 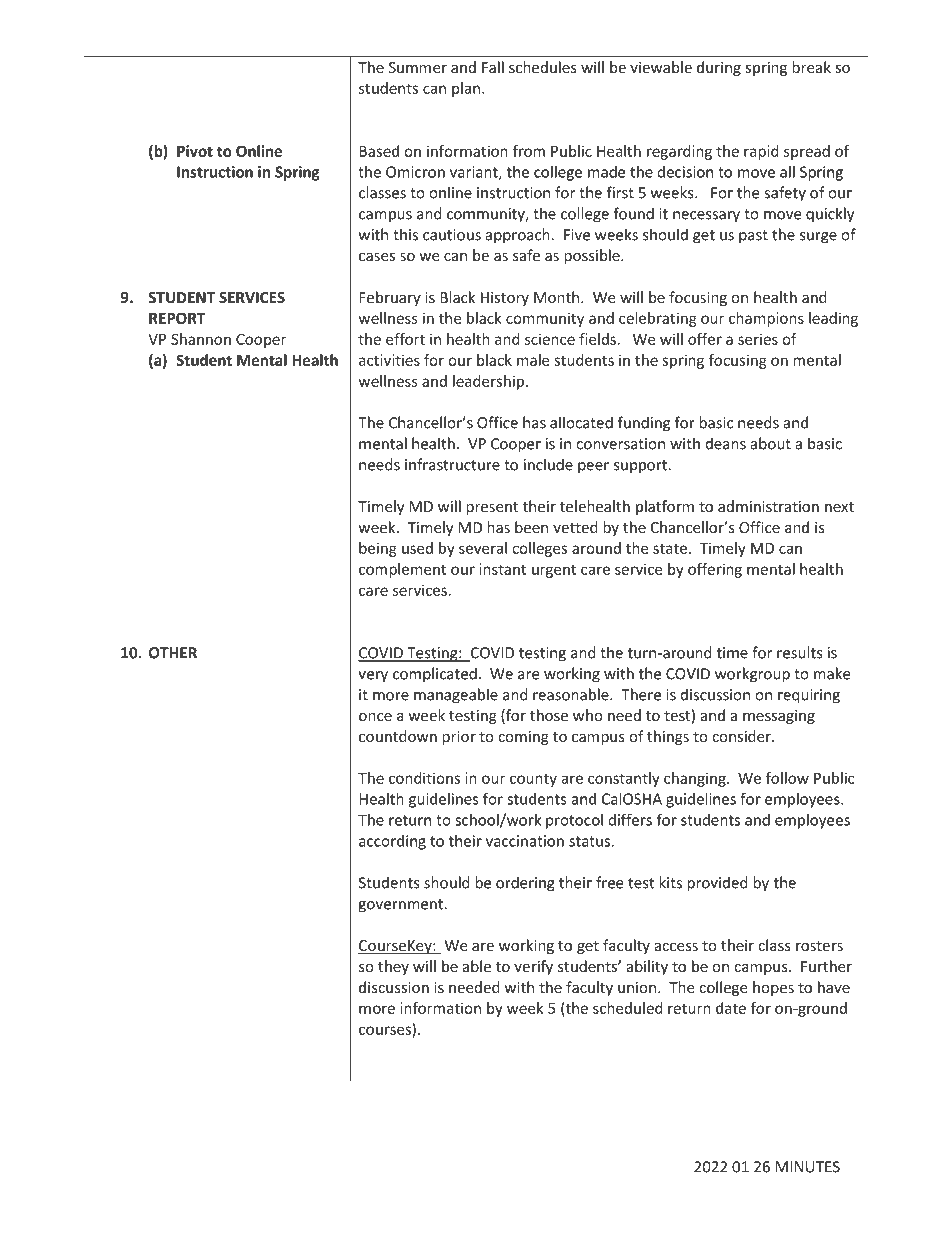 I want to click on scheduled, so click(x=628, y=1008).
